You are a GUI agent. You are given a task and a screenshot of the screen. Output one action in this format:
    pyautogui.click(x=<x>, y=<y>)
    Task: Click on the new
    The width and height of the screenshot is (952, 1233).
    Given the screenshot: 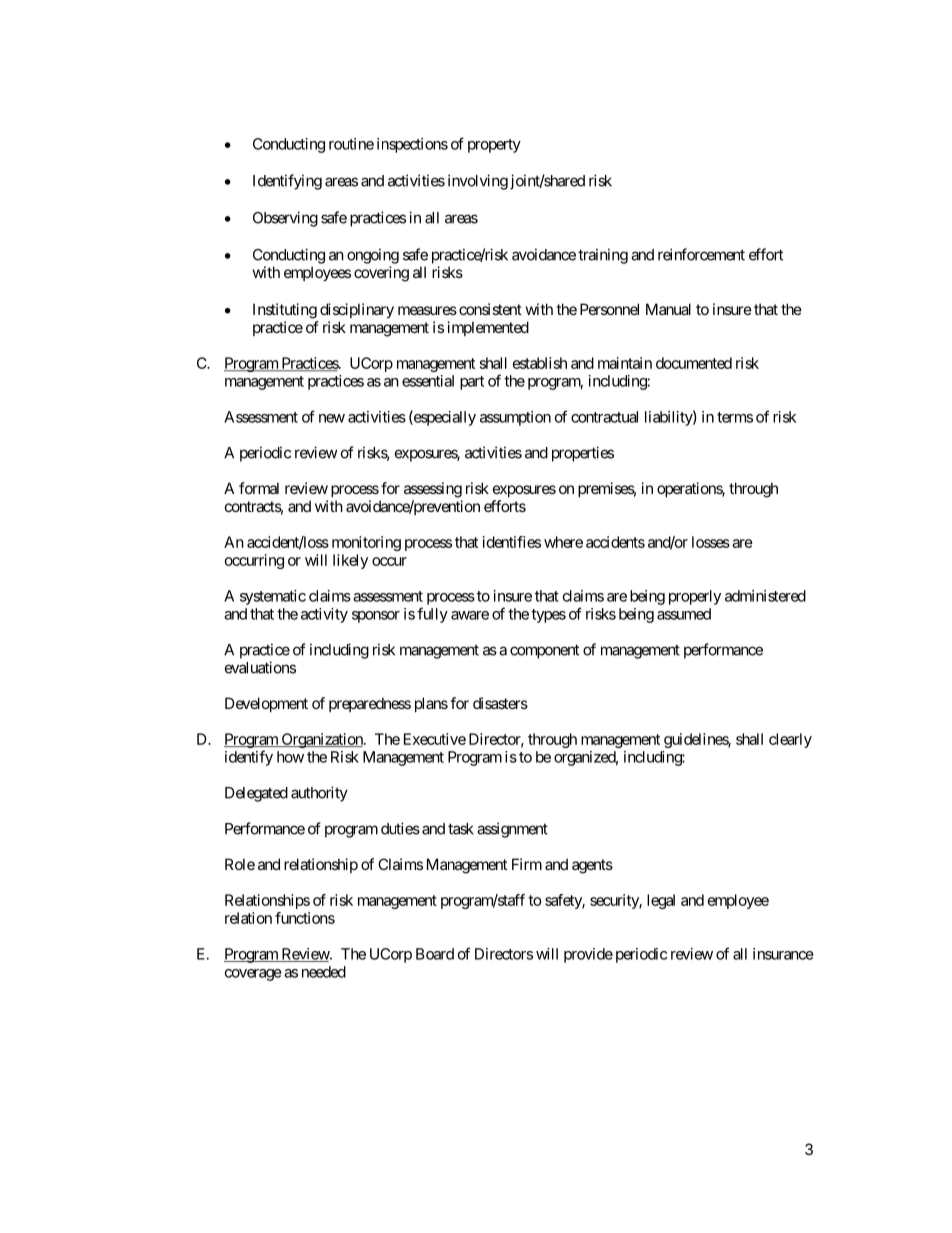 What is the action you would take?
    pyautogui.click(x=332, y=418)
